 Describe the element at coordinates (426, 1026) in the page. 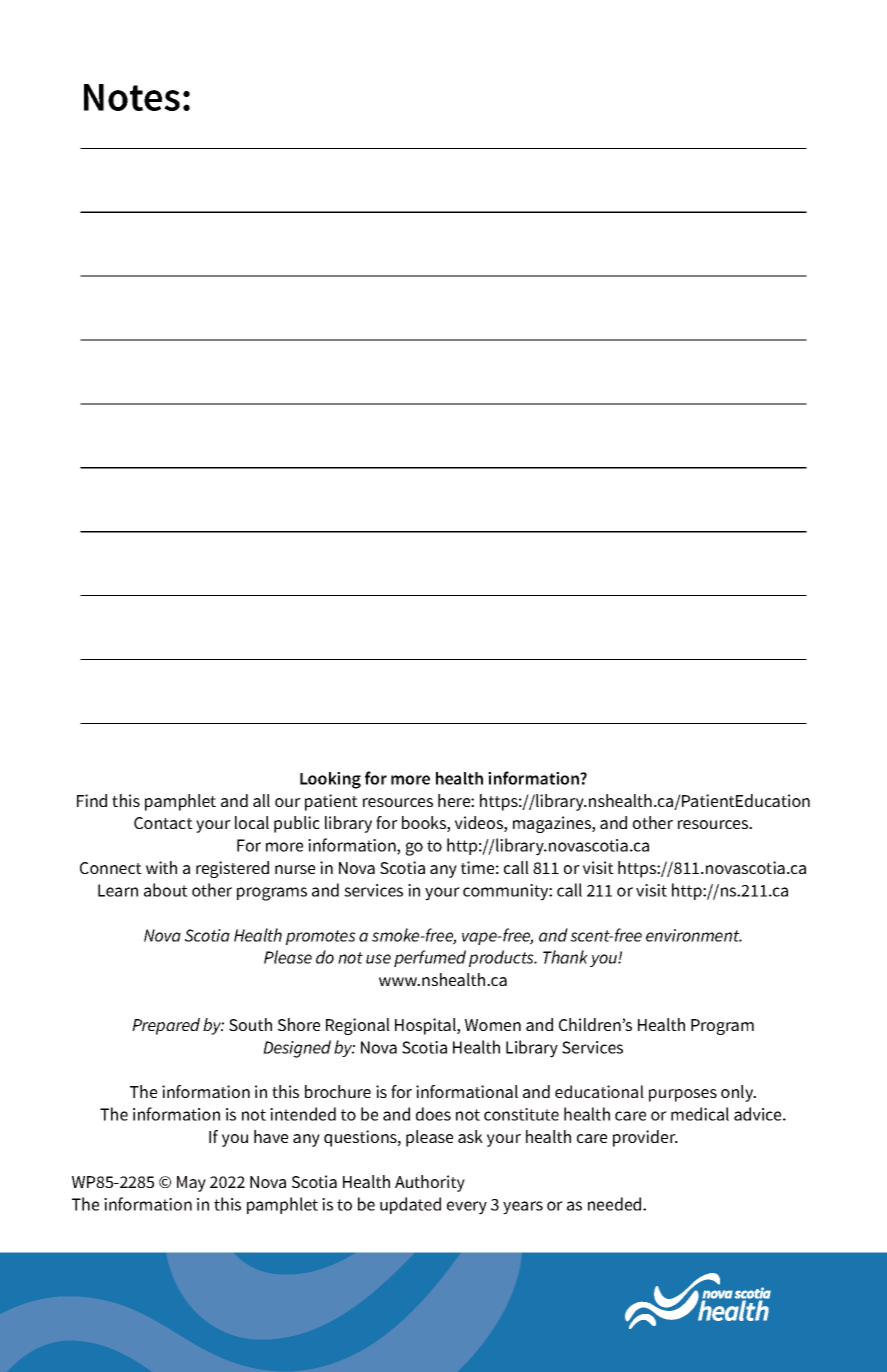

I see `Hospital` at that location.
